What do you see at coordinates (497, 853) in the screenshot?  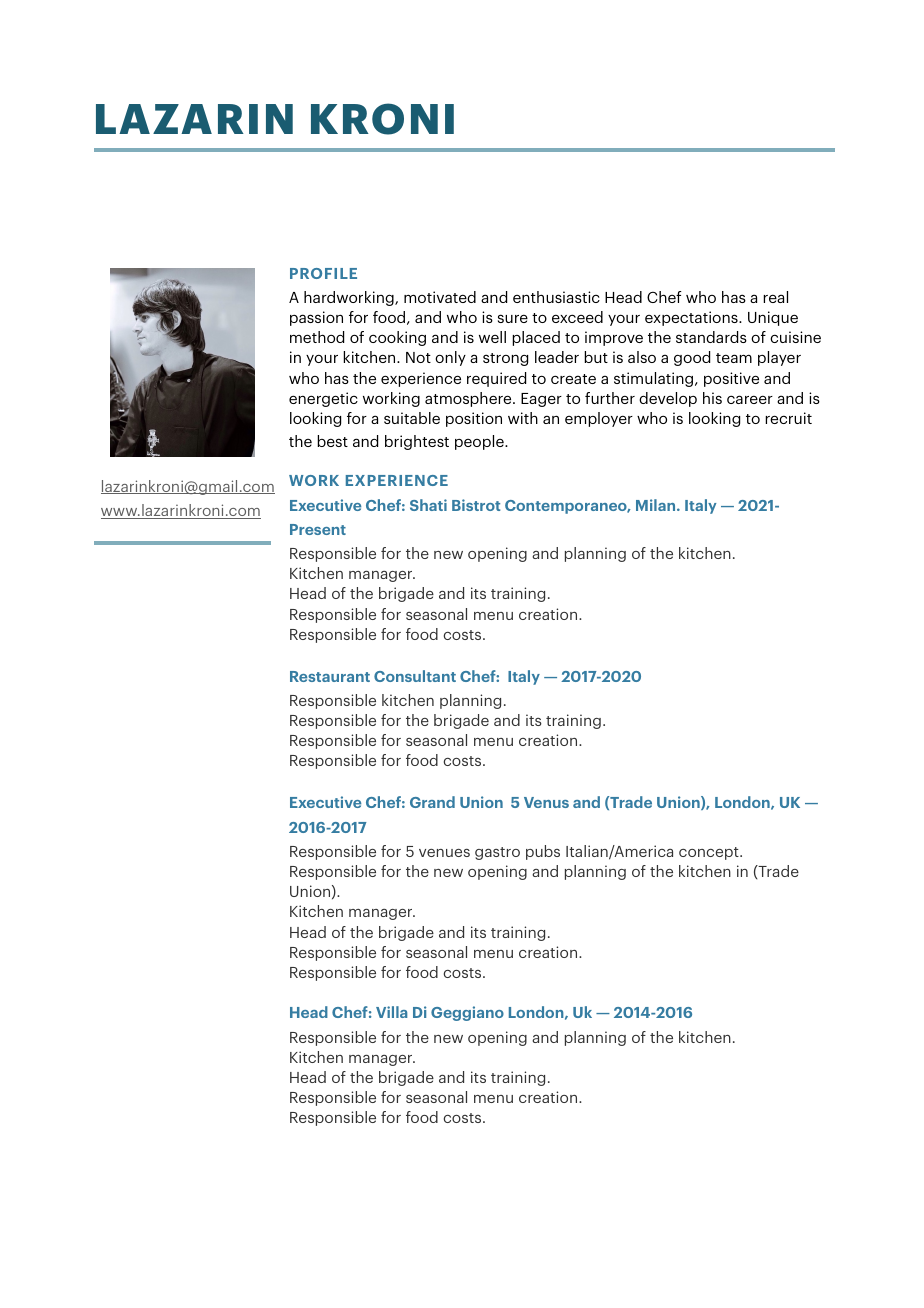 I see `gastro` at bounding box center [497, 853].
